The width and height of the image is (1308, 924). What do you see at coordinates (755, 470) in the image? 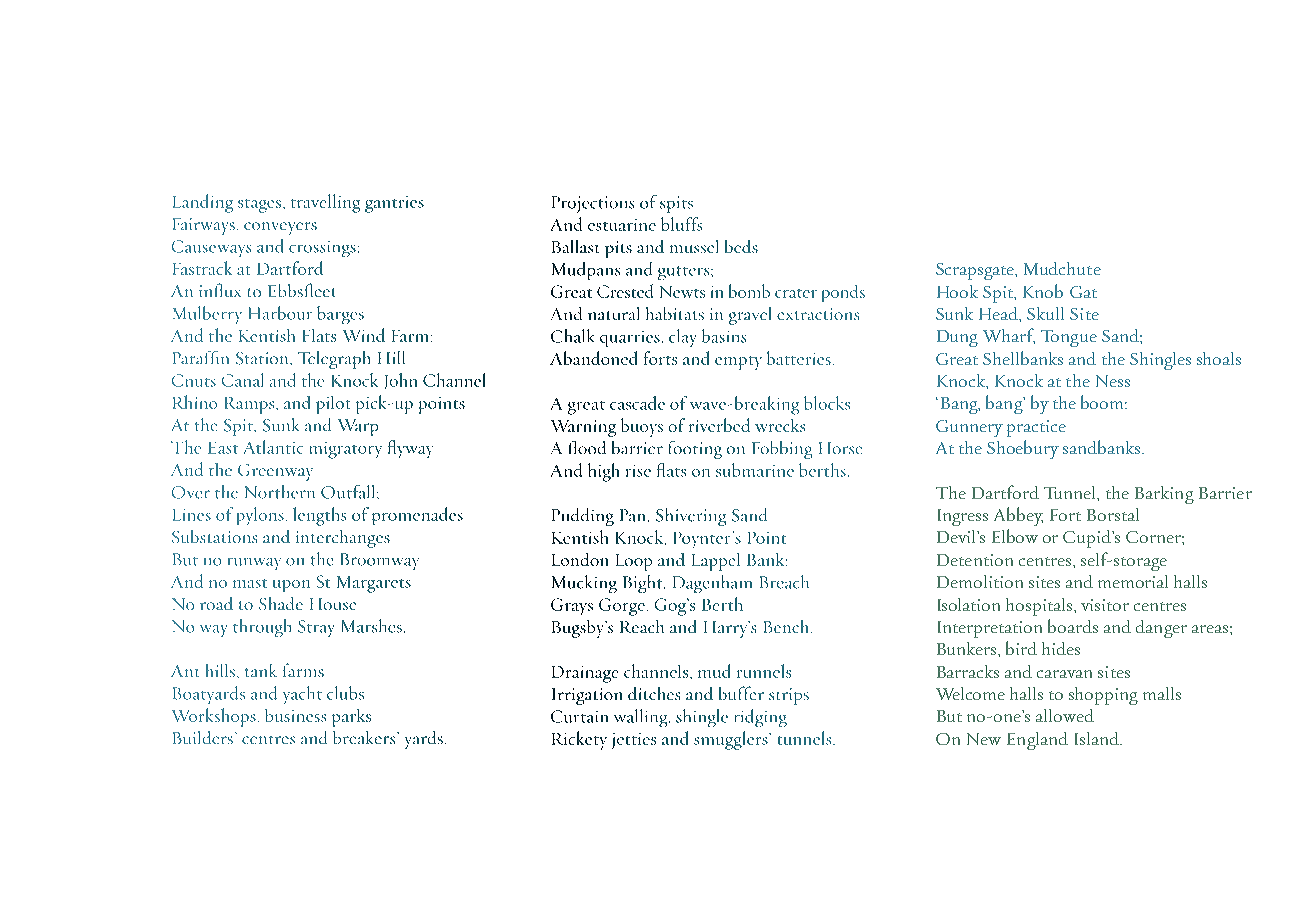
I see `submarine` at bounding box center [755, 470].
